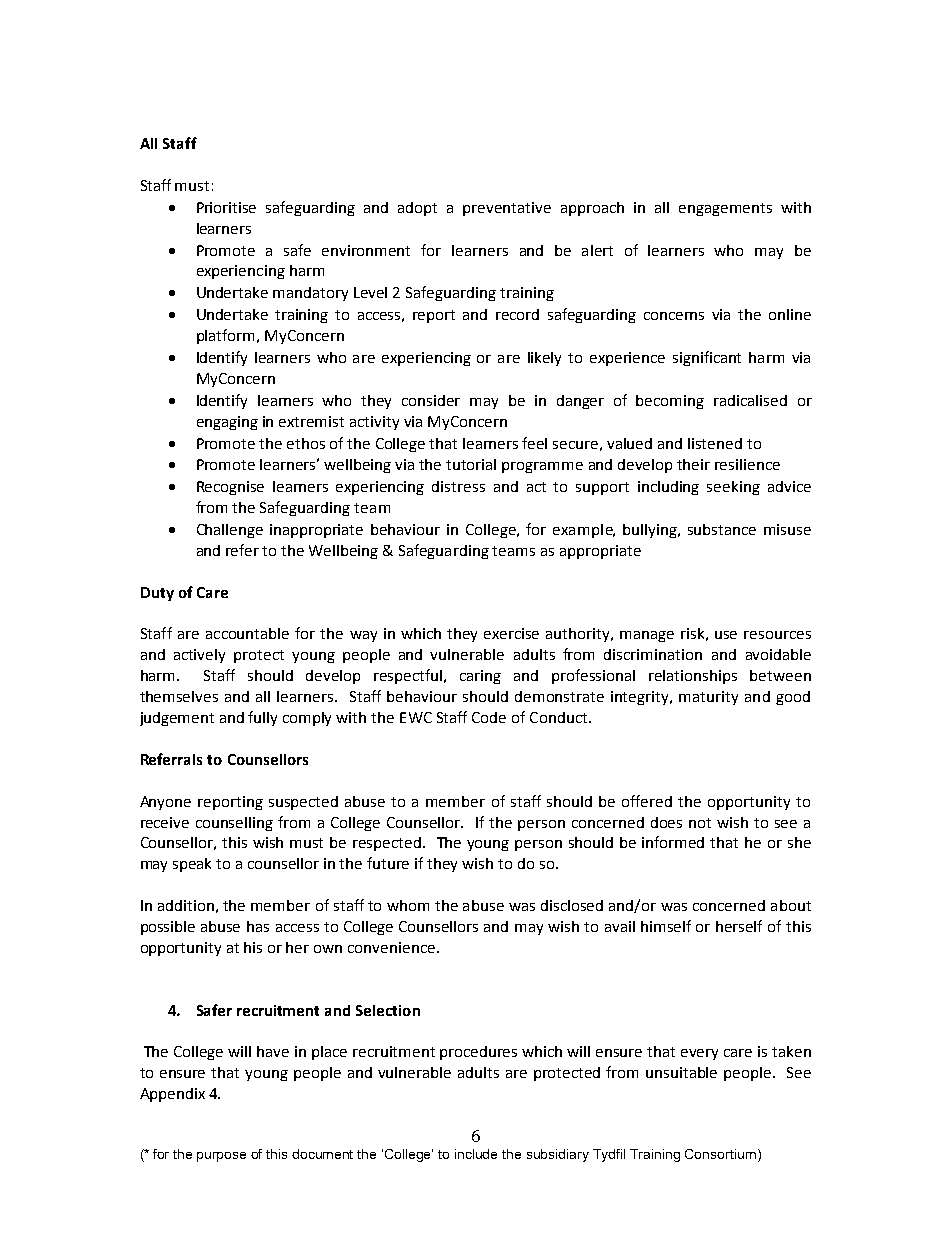  I want to click on maturity, so click(708, 698).
